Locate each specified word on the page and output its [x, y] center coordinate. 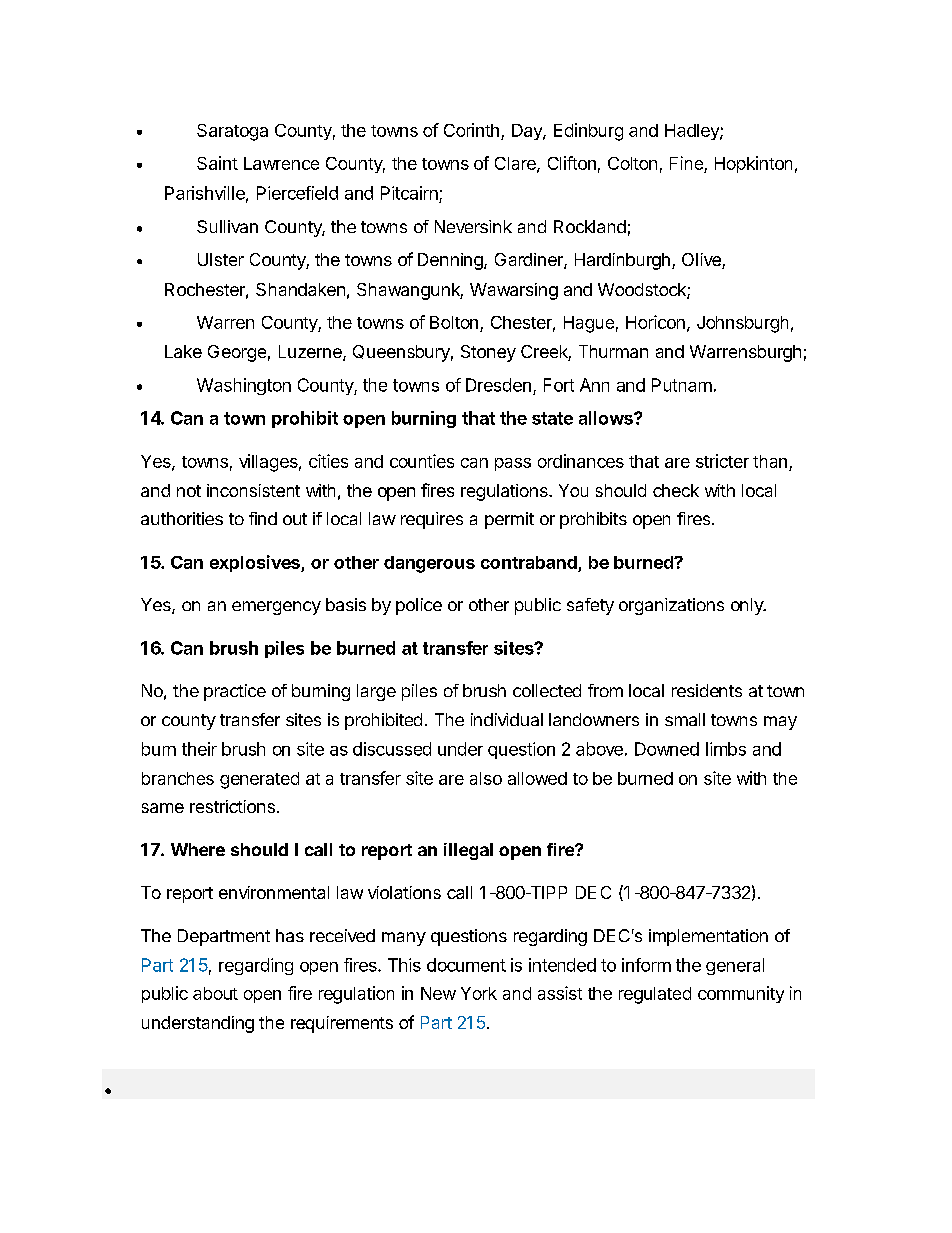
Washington [244, 386]
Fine [686, 163]
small [685, 719]
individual [507, 719]
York [479, 993]
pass [513, 464]
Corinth [471, 130]
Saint [217, 163]
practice [235, 692]
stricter [722, 461]
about [215, 993]
